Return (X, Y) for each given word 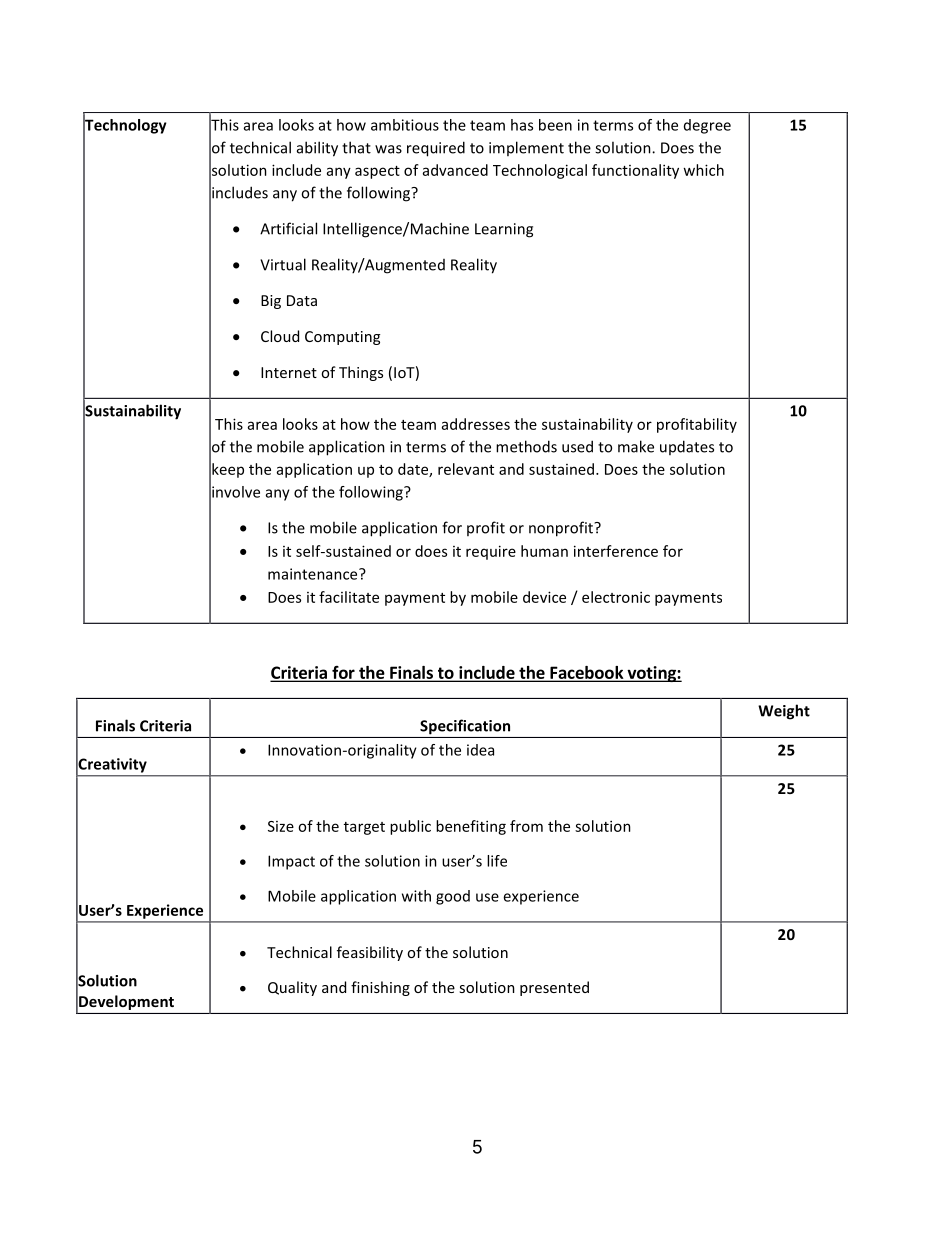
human (544, 551)
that (356, 147)
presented (554, 988)
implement (526, 148)
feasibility (370, 953)
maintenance (314, 574)
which (703, 170)
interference (616, 551)
